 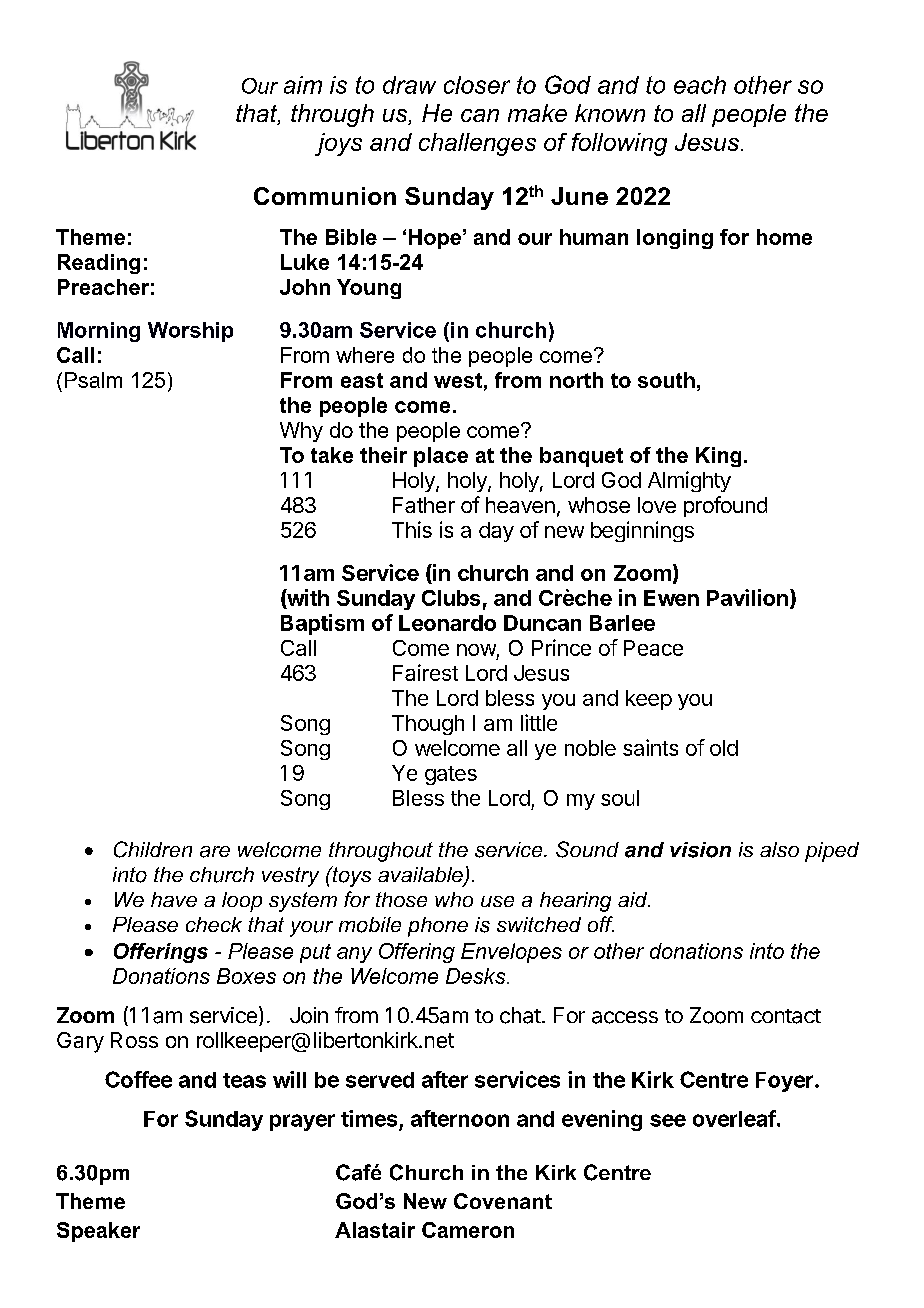 I want to click on challenges, so click(x=477, y=144).
